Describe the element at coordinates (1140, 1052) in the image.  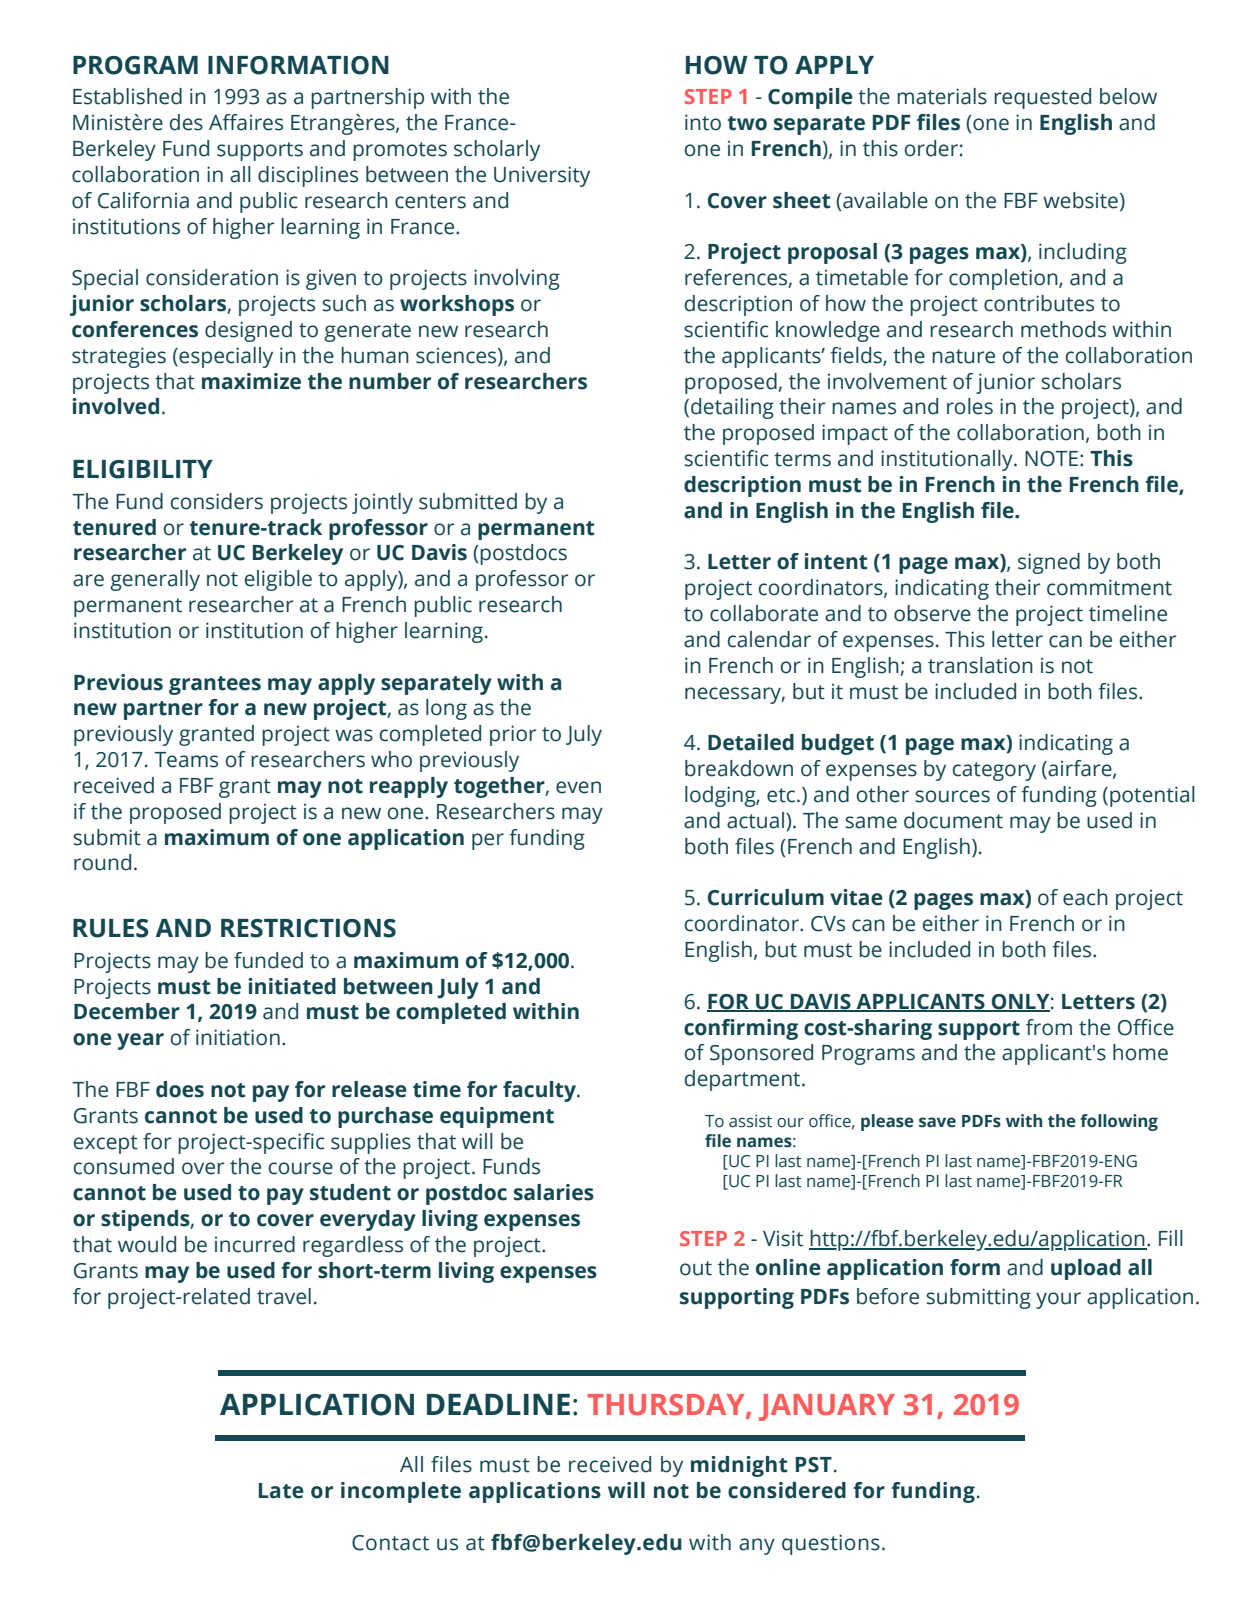
I see `home` at that location.
